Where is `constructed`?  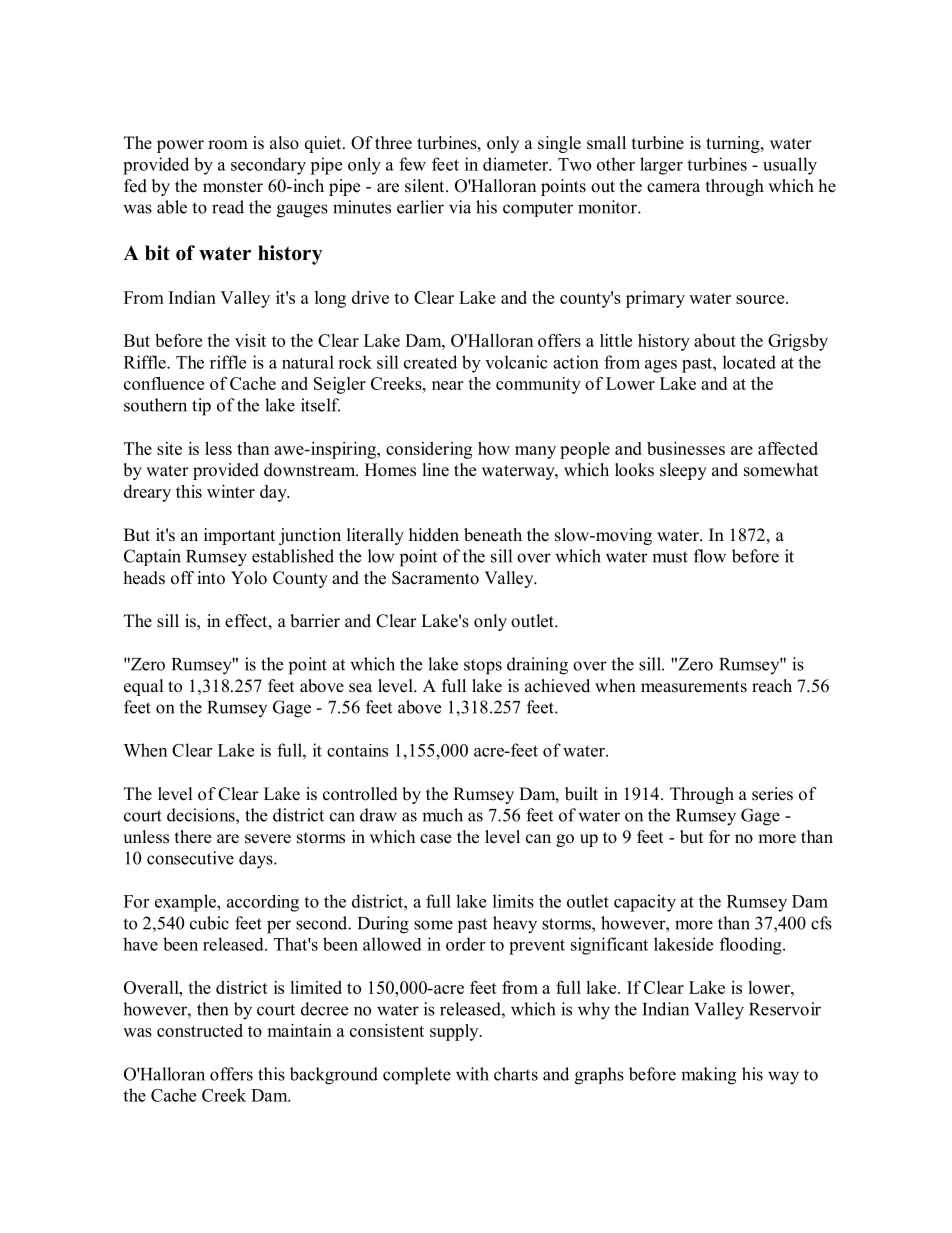 constructed is located at coordinates (200, 1030).
